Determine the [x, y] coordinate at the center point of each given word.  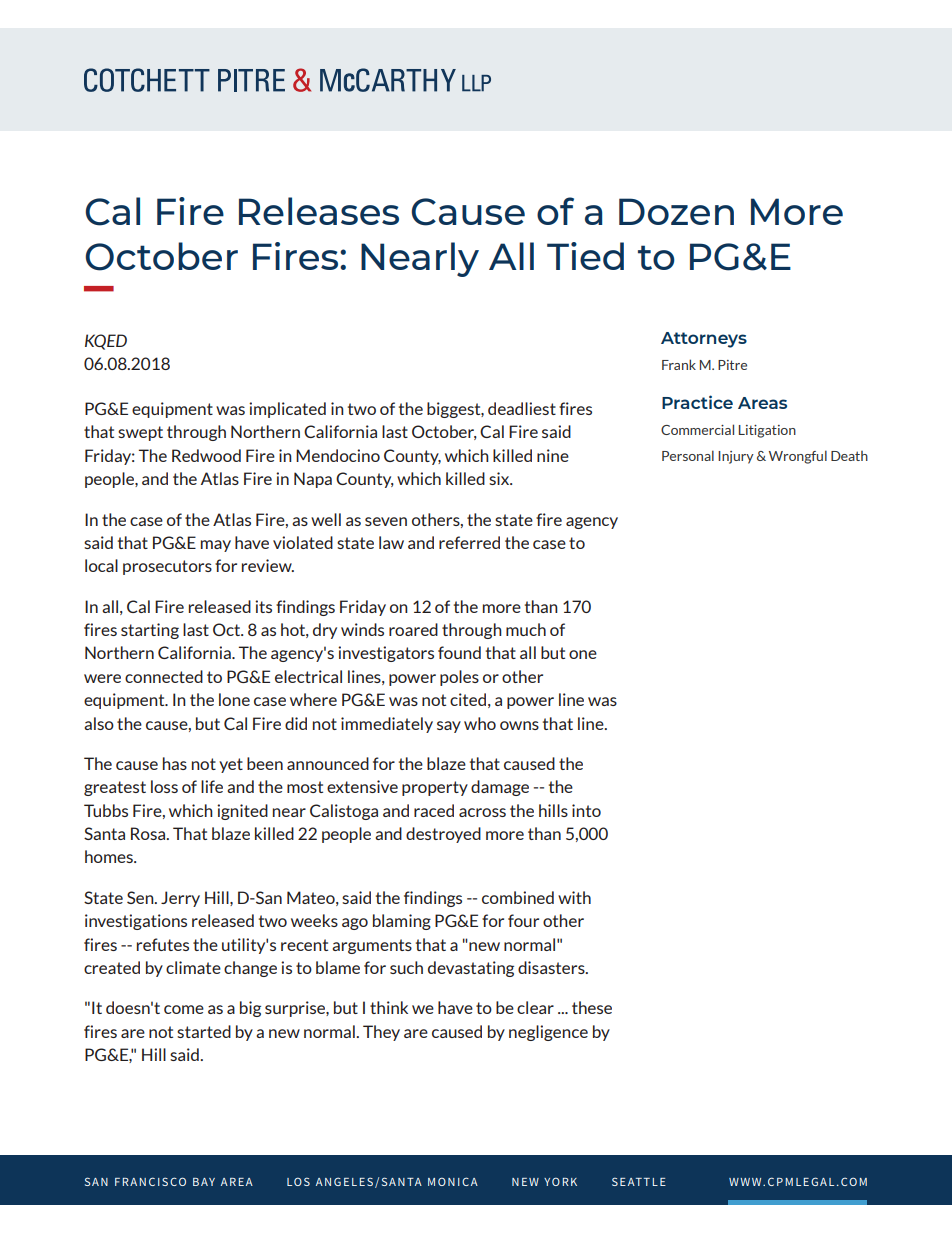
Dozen [676, 211]
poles [459, 678]
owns [519, 725]
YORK [560, 1181]
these [592, 1007]
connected [164, 676]
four [523, 920]
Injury [736, 457]
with [574, 897]
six [500, 478]
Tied [585, 256]
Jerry [180, 899]
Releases [319, 211]
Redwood [206, 455]
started [204, 1031]
